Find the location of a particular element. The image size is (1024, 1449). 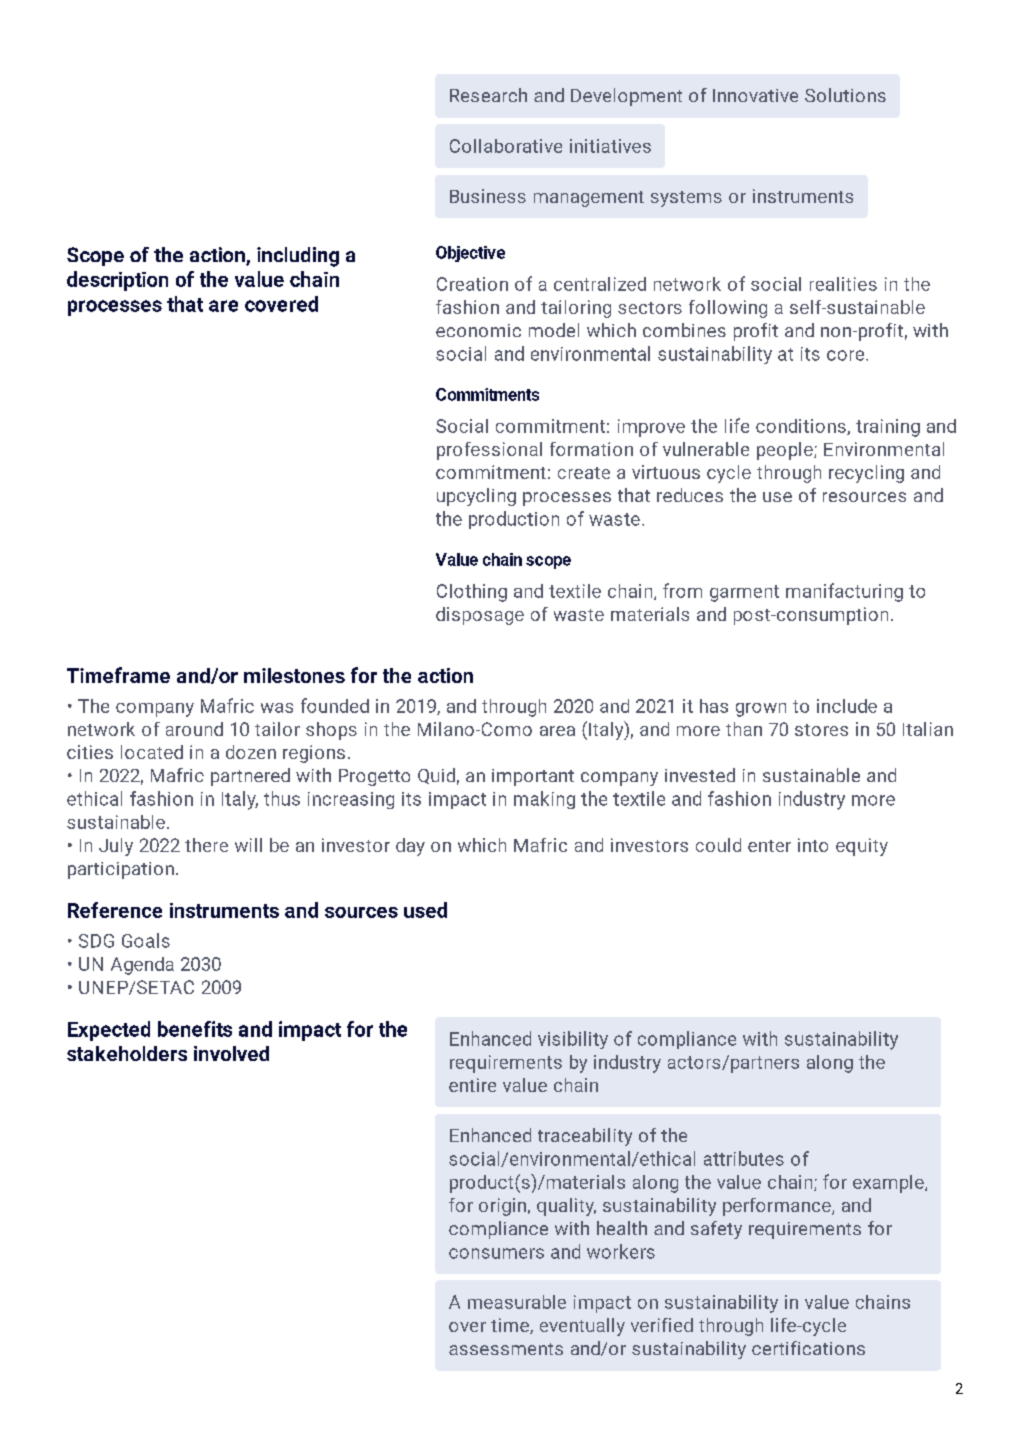

including is located at coordinates (298, 257).
